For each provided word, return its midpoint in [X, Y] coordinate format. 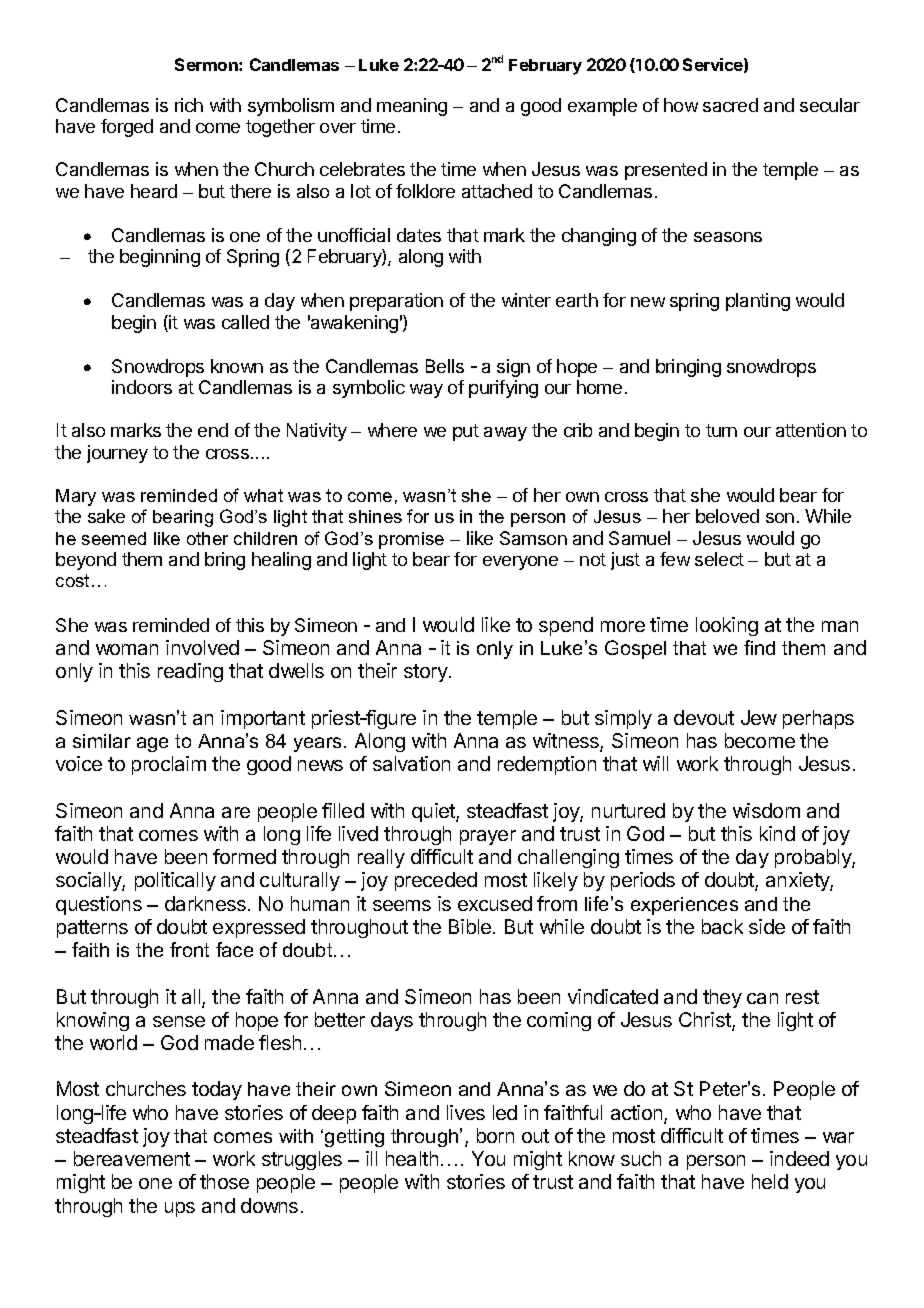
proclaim [169, 765]
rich [189, 105]
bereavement [132, 1158]
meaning [412, 107]
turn [721, 430]
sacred [730, 105]
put [466, 432]
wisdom [766, 810]
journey [117, 454]
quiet [434, 812]
